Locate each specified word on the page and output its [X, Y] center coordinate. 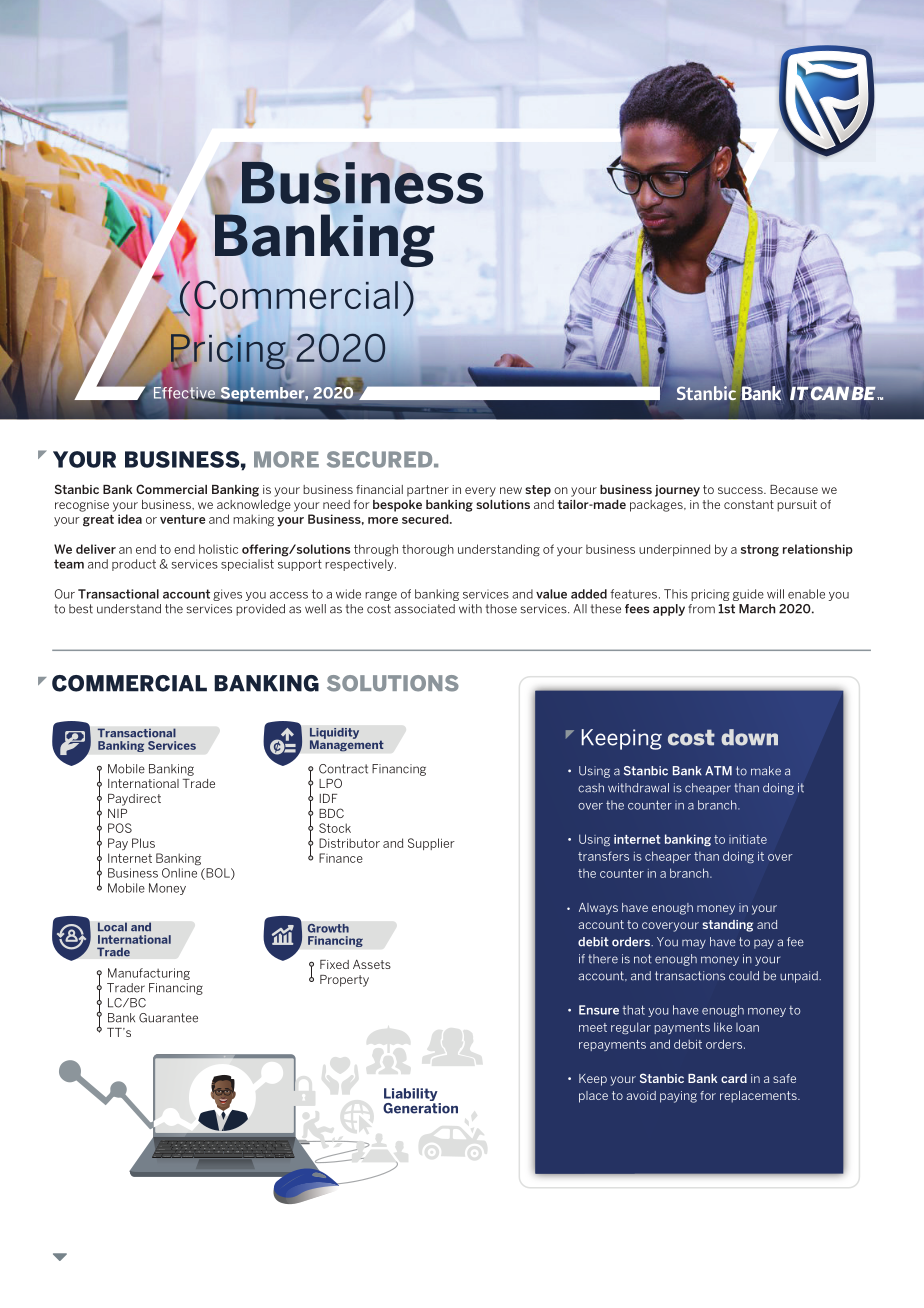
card [734, 1078]
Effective [185, 394]
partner [428, 491]
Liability [412, 1096]
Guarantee [168, 1018]
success [741, 490]
